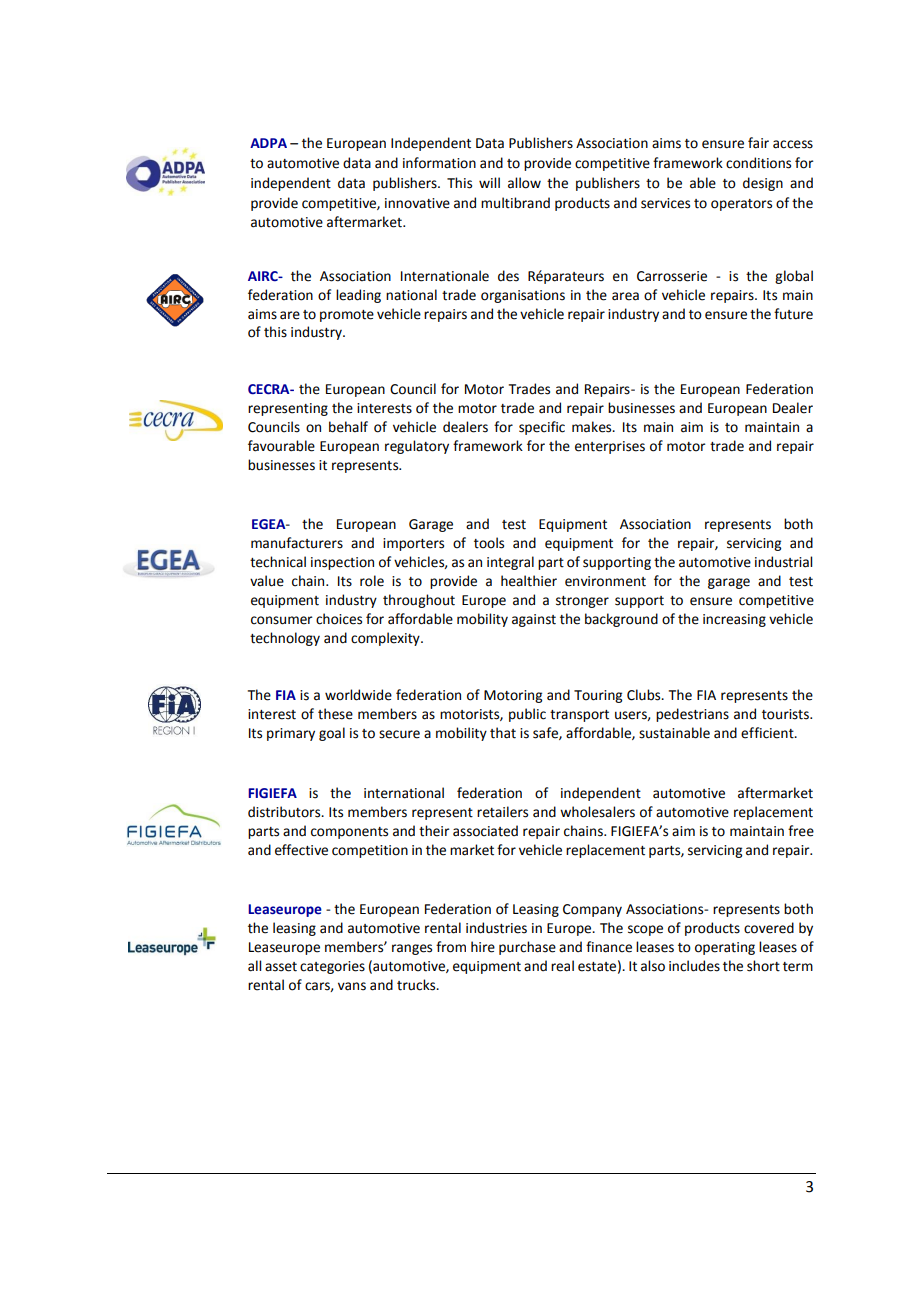 This screenshot has width=924, height=1308. I want to click on conditions, so click(758, 163).
